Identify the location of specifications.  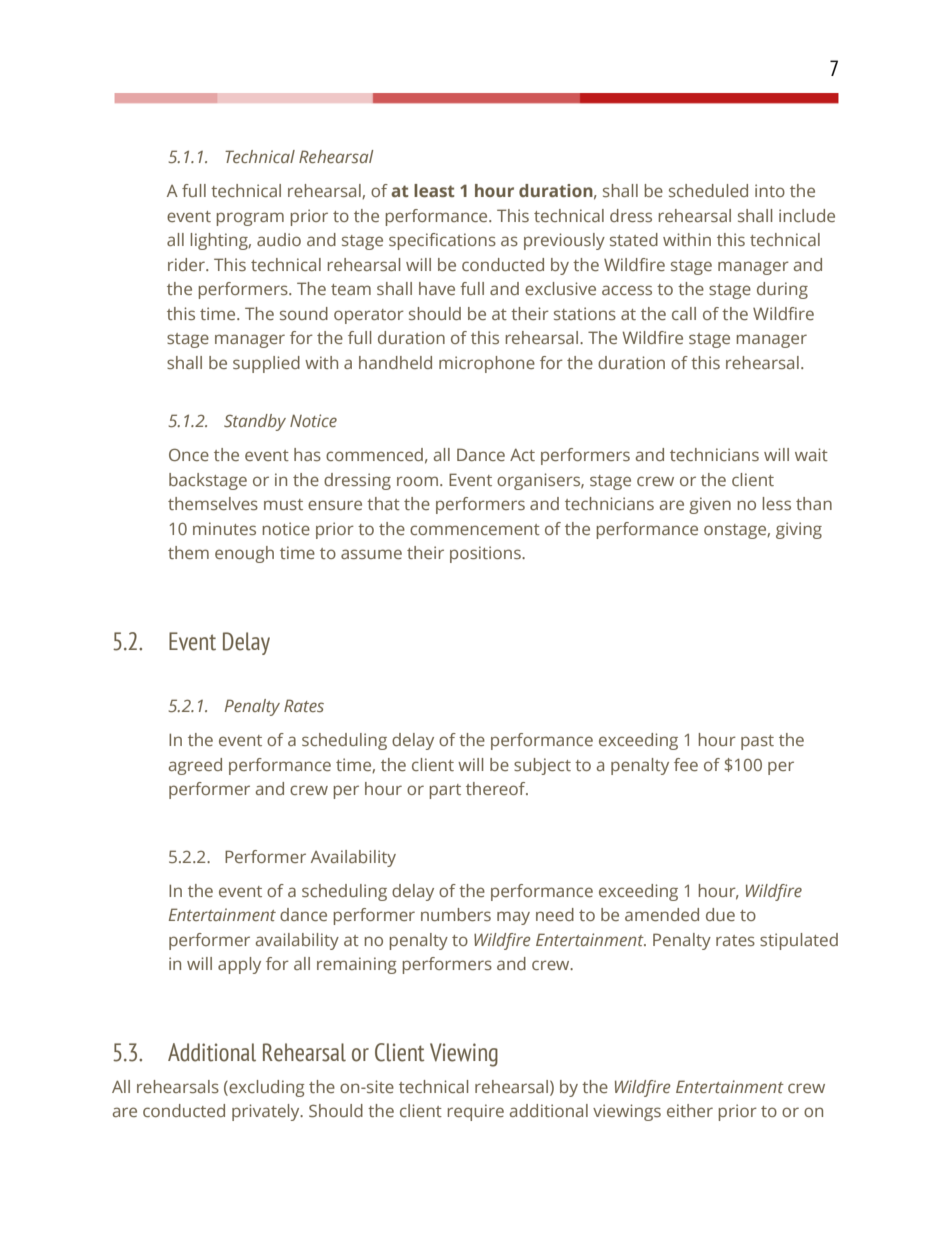
(442, 241).
